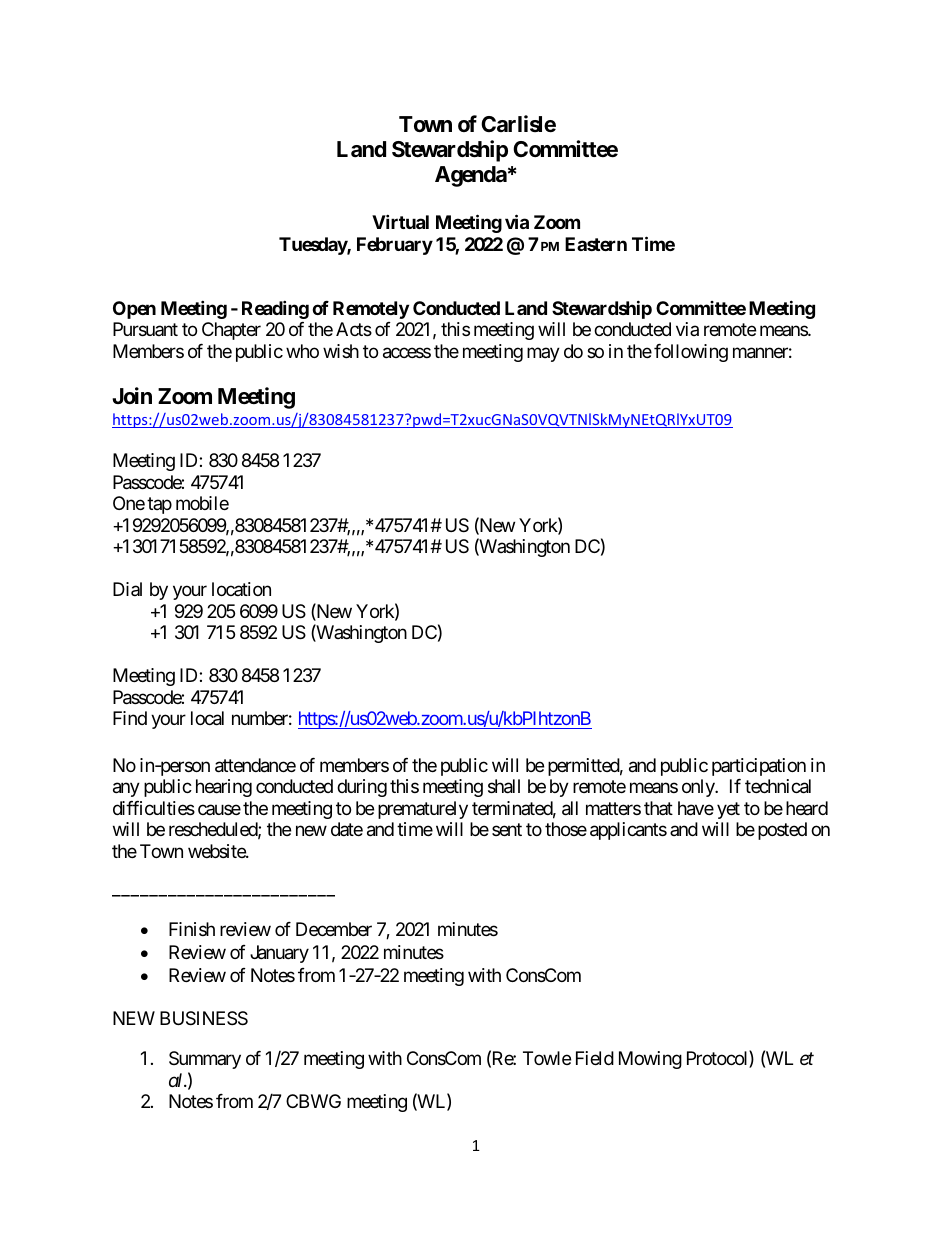 This screenshot has height=1233, width=952. What do you see at coordinates (217, 851) in the screenshot?
I see `website` at bounding box center [217, 851].
